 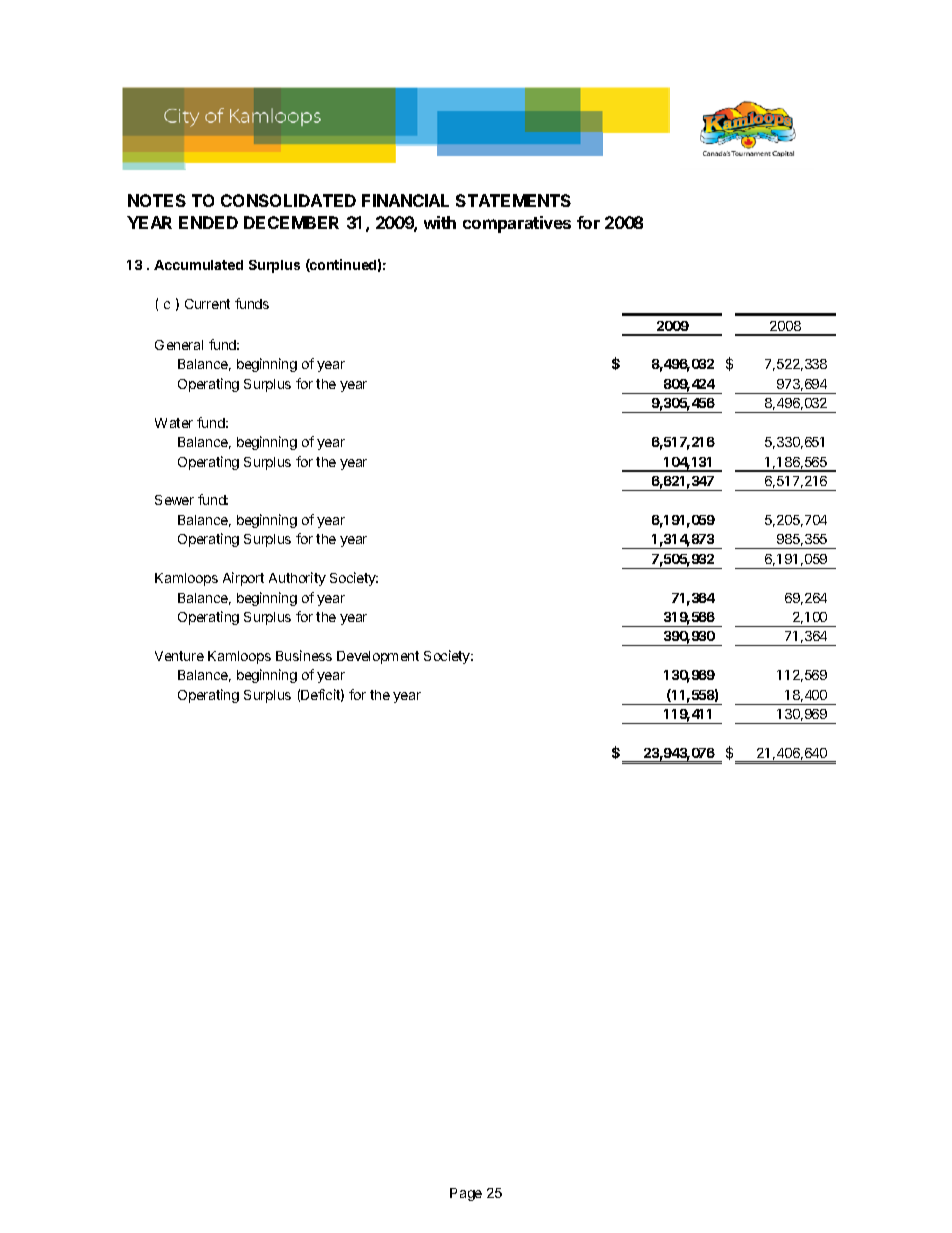 What do you see at coordinates (304, 655) in the image?
I see `Business` at bounding box center [304, 655].
